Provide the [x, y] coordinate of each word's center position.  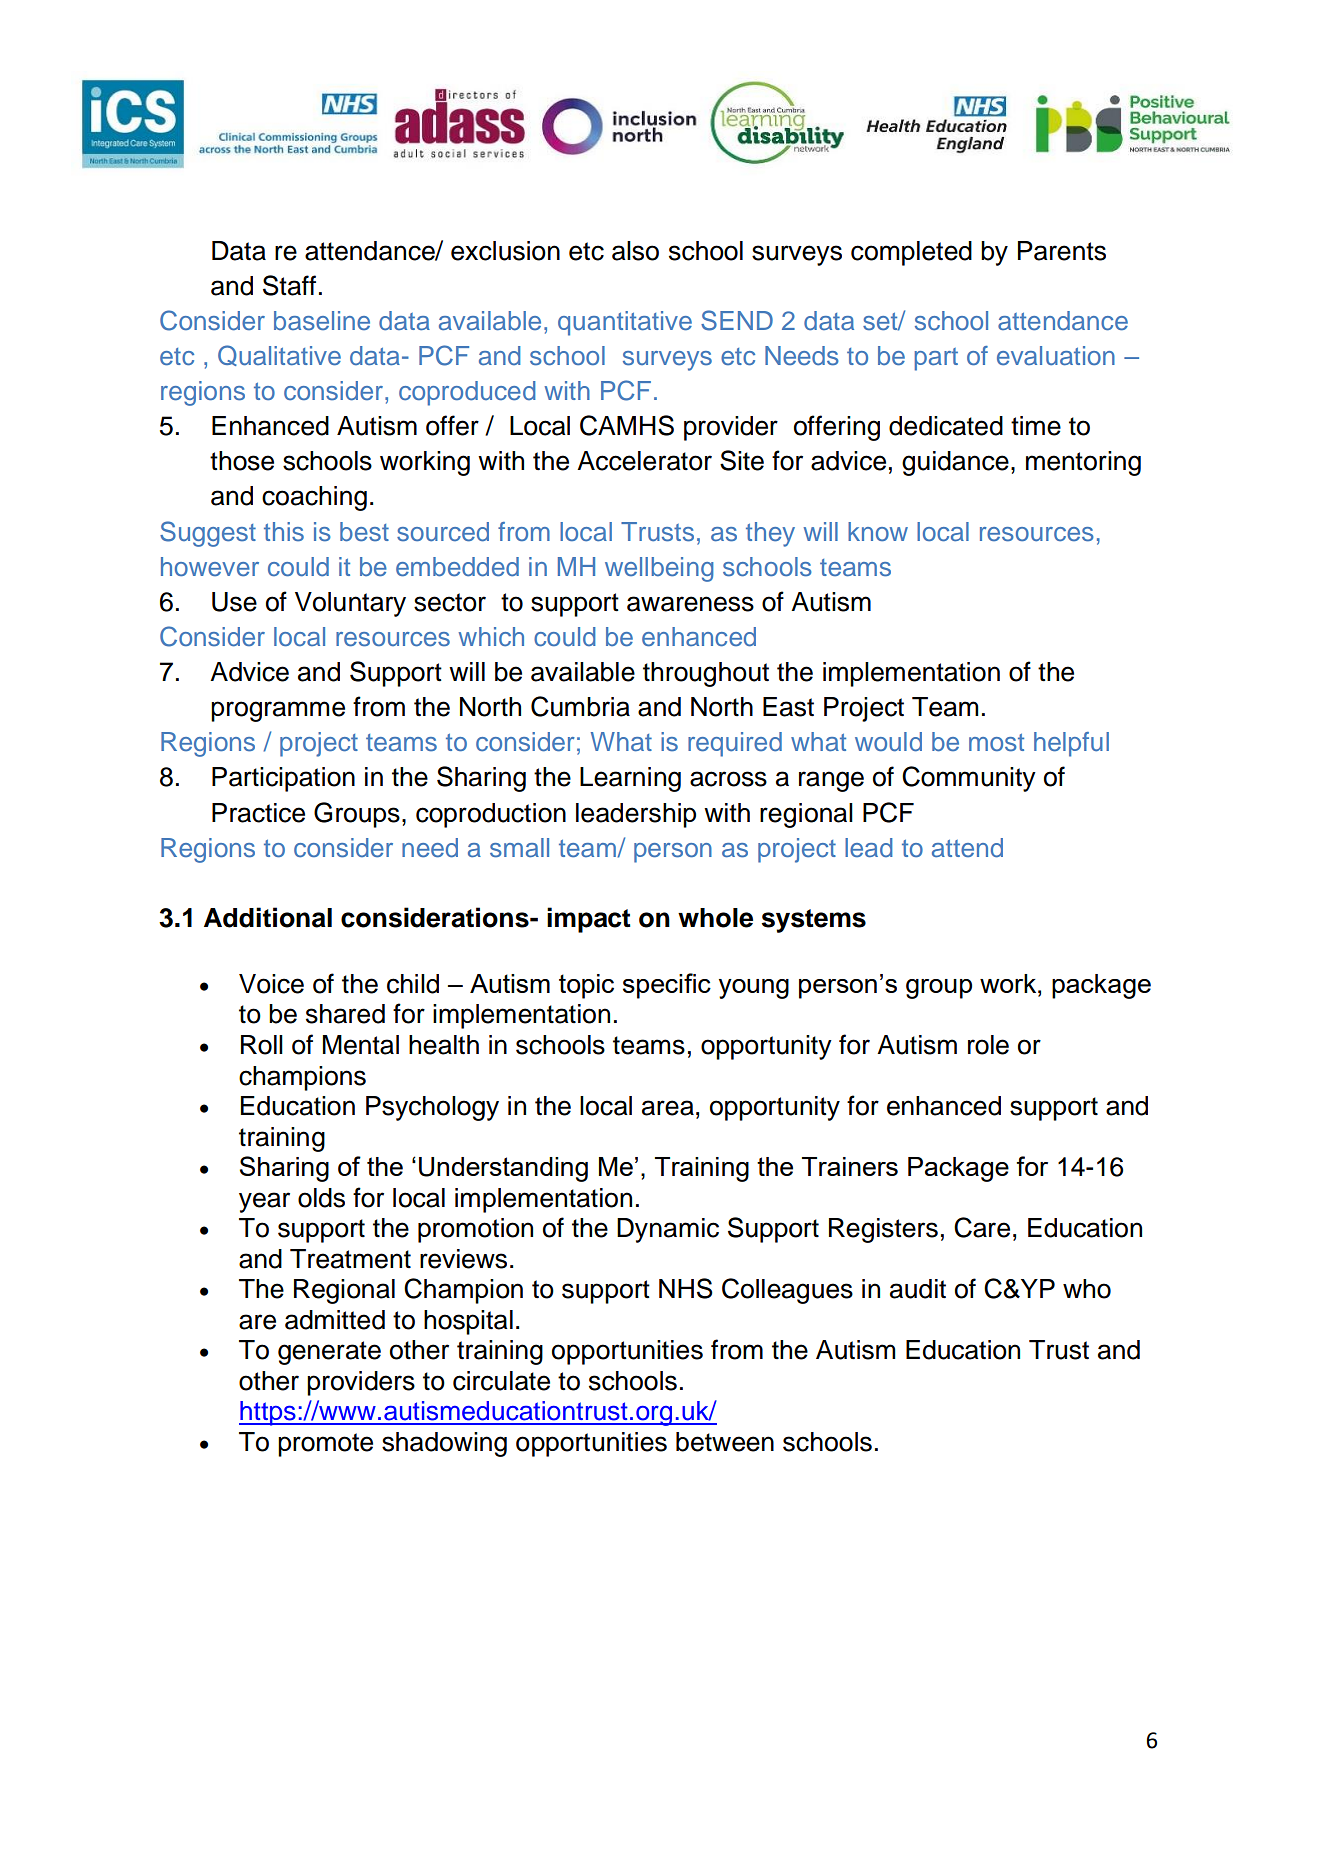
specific [667, 986]
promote [325, 1445]
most [996, 743]
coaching [314, 498]
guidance [955, 463]
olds [321, 1198]
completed [911, 253]
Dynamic [668, 1230]
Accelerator [644, 461]
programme [278, 711]
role [988, 1045]
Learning [630, 779]
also [635, 251]
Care [982, 1227]
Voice [271, 984]
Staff [289, 285]
